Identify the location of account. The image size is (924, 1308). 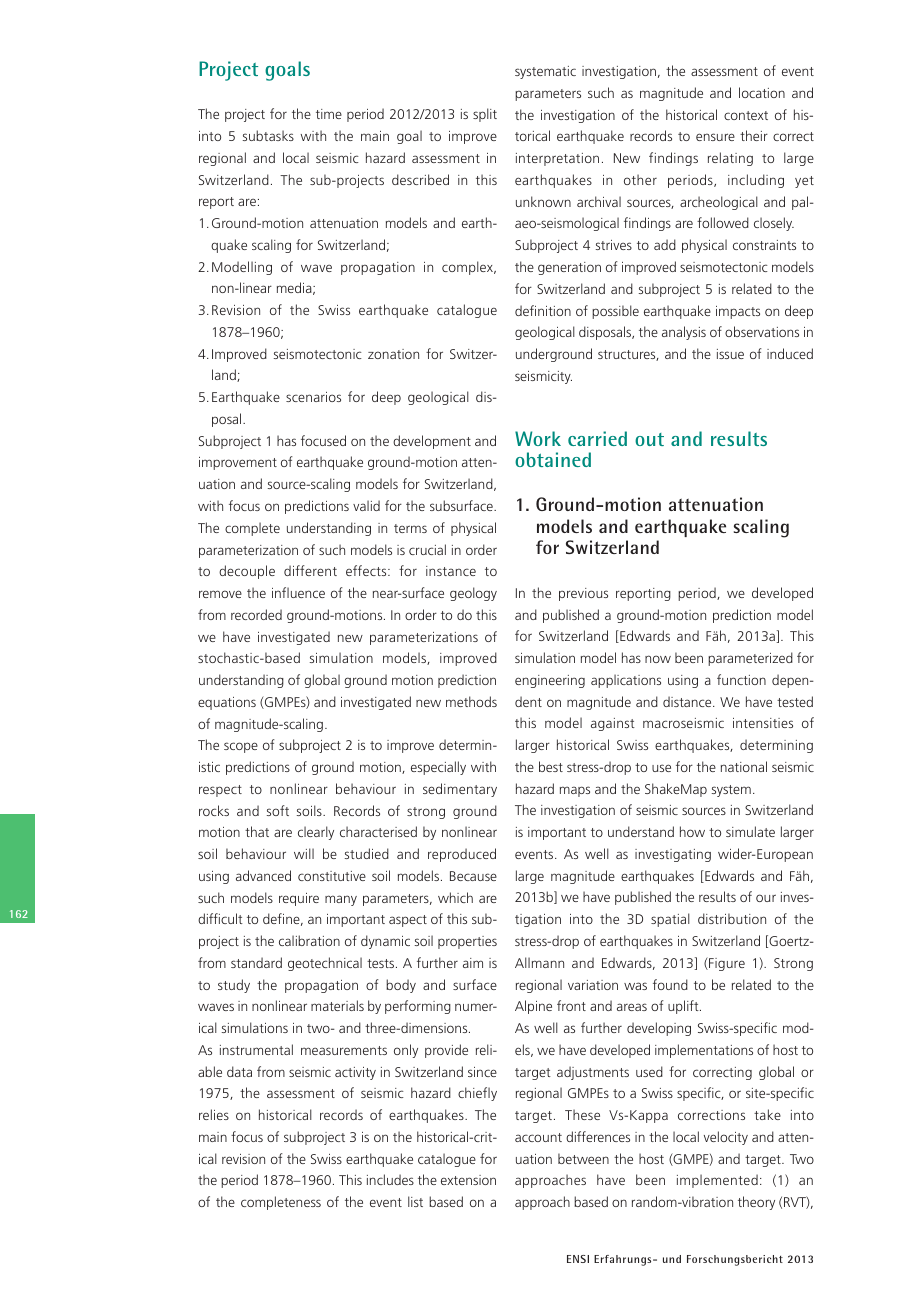
(538, 1137).
